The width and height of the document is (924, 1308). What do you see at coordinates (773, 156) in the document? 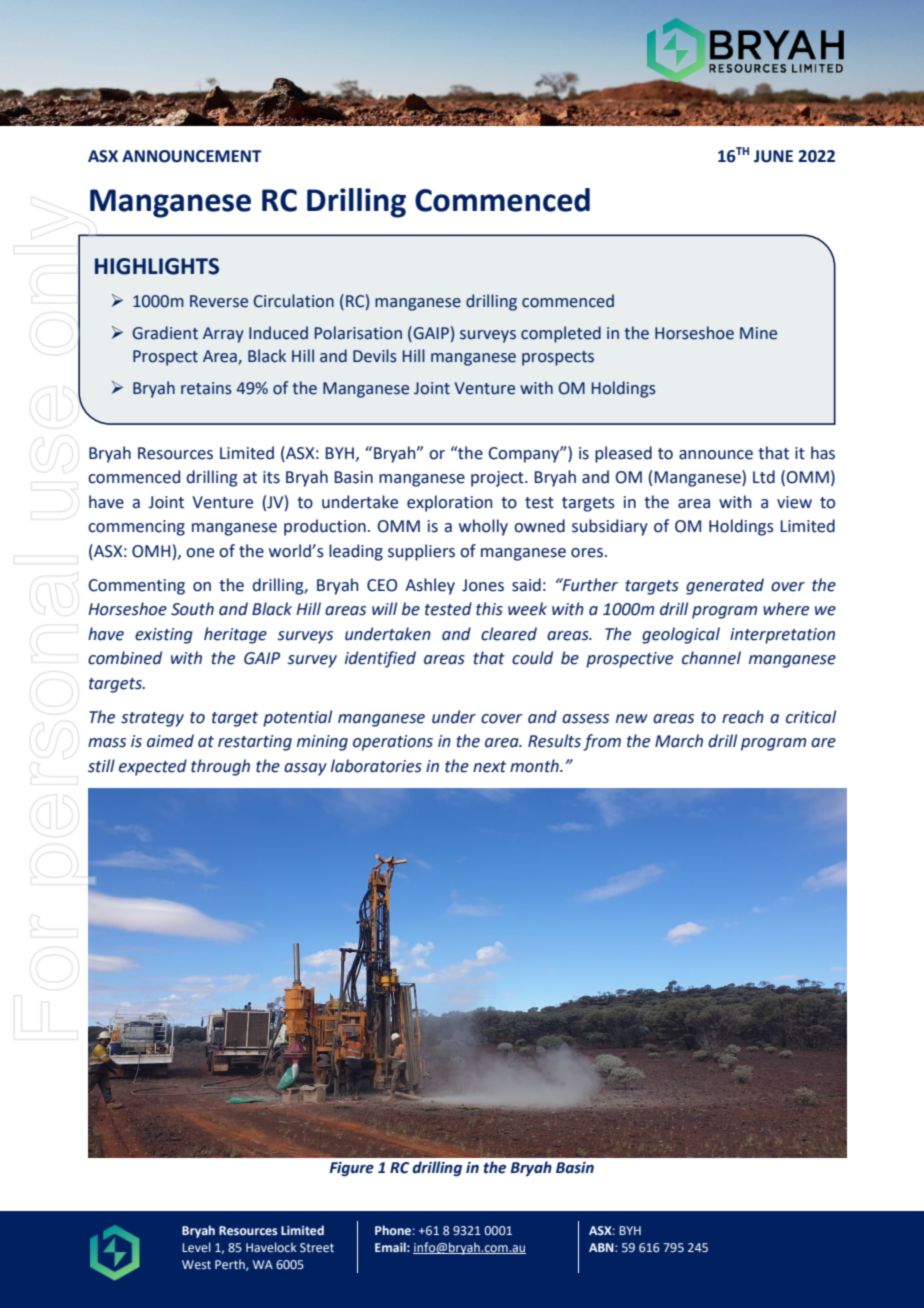
I see `JUNE` at bounding box center [773, 156].
